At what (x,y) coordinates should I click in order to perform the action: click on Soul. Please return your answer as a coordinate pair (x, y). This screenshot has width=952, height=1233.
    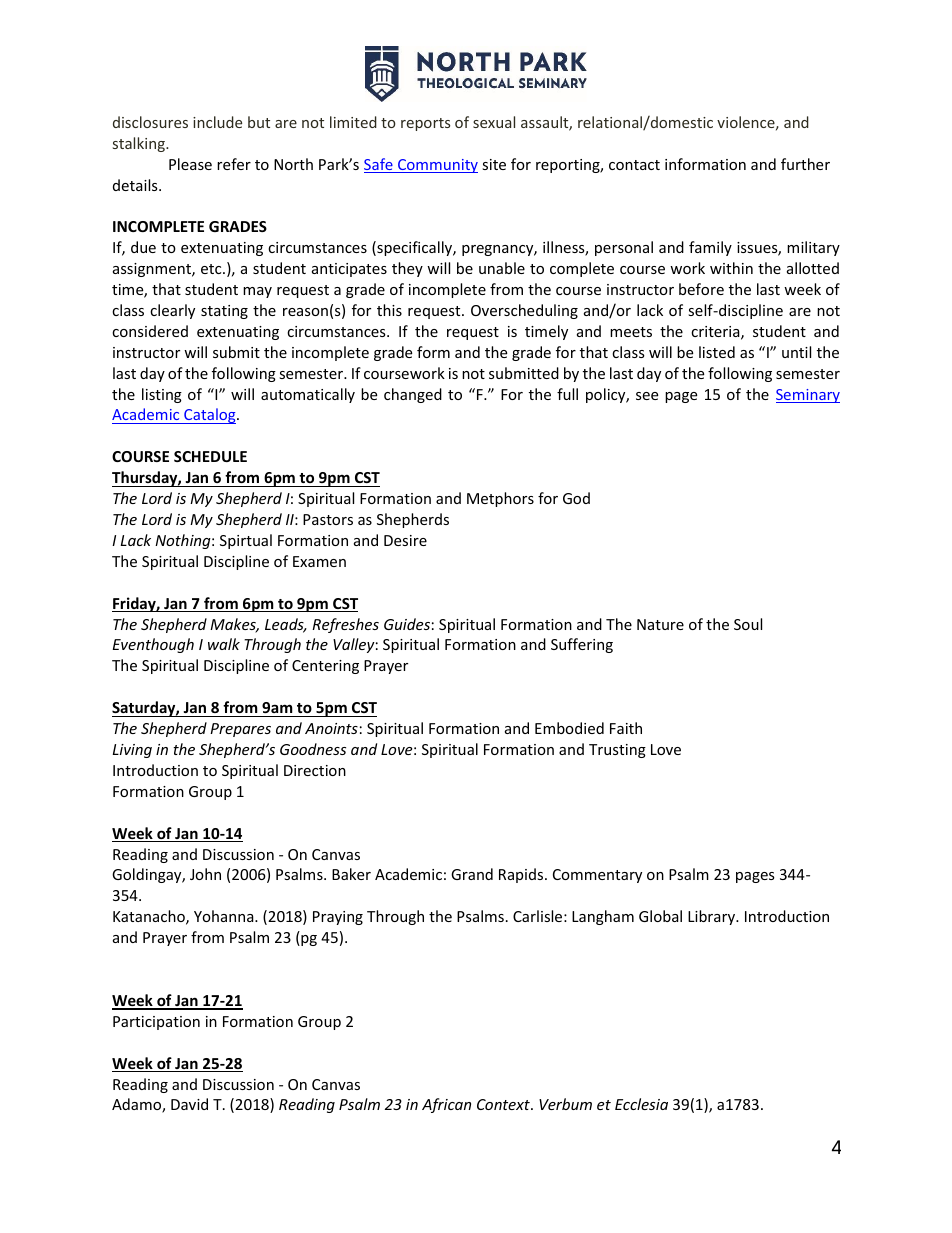
    Looking at the image, I should click on (748, 624).
